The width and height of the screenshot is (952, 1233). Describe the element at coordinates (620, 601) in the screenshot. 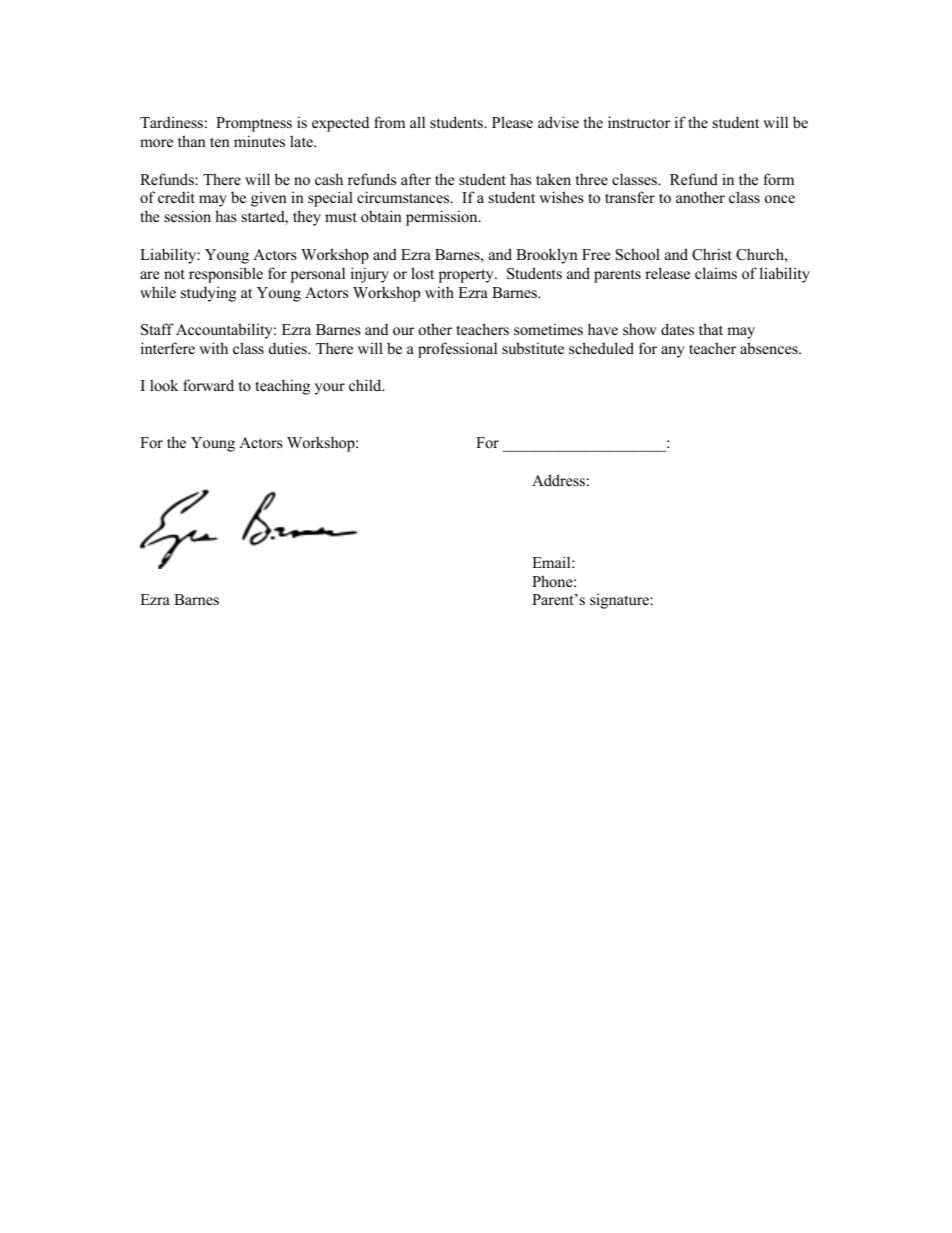

I see `signature` at that location.
